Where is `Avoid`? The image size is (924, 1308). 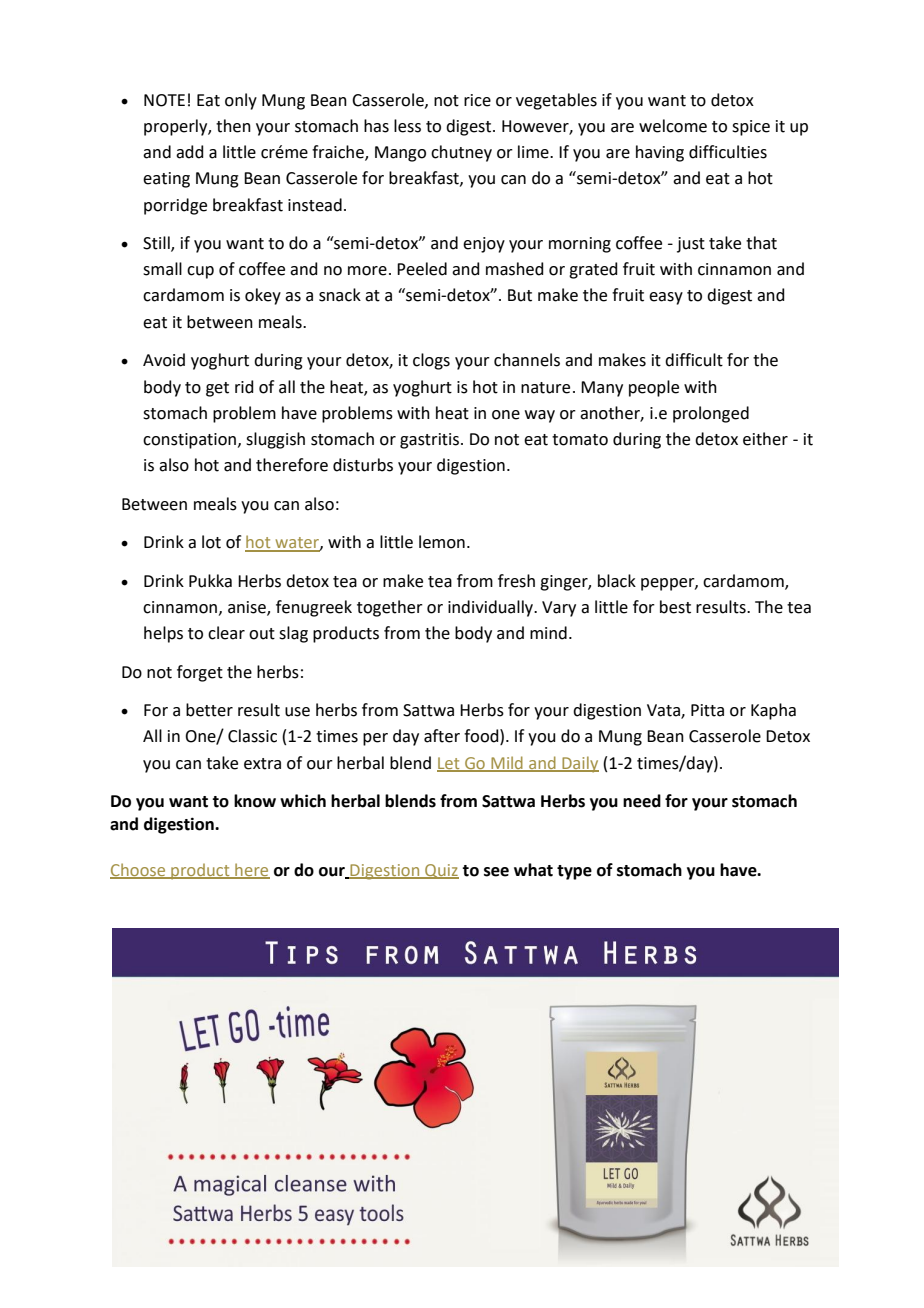 Avoid is located at coordinates (164, 360).
